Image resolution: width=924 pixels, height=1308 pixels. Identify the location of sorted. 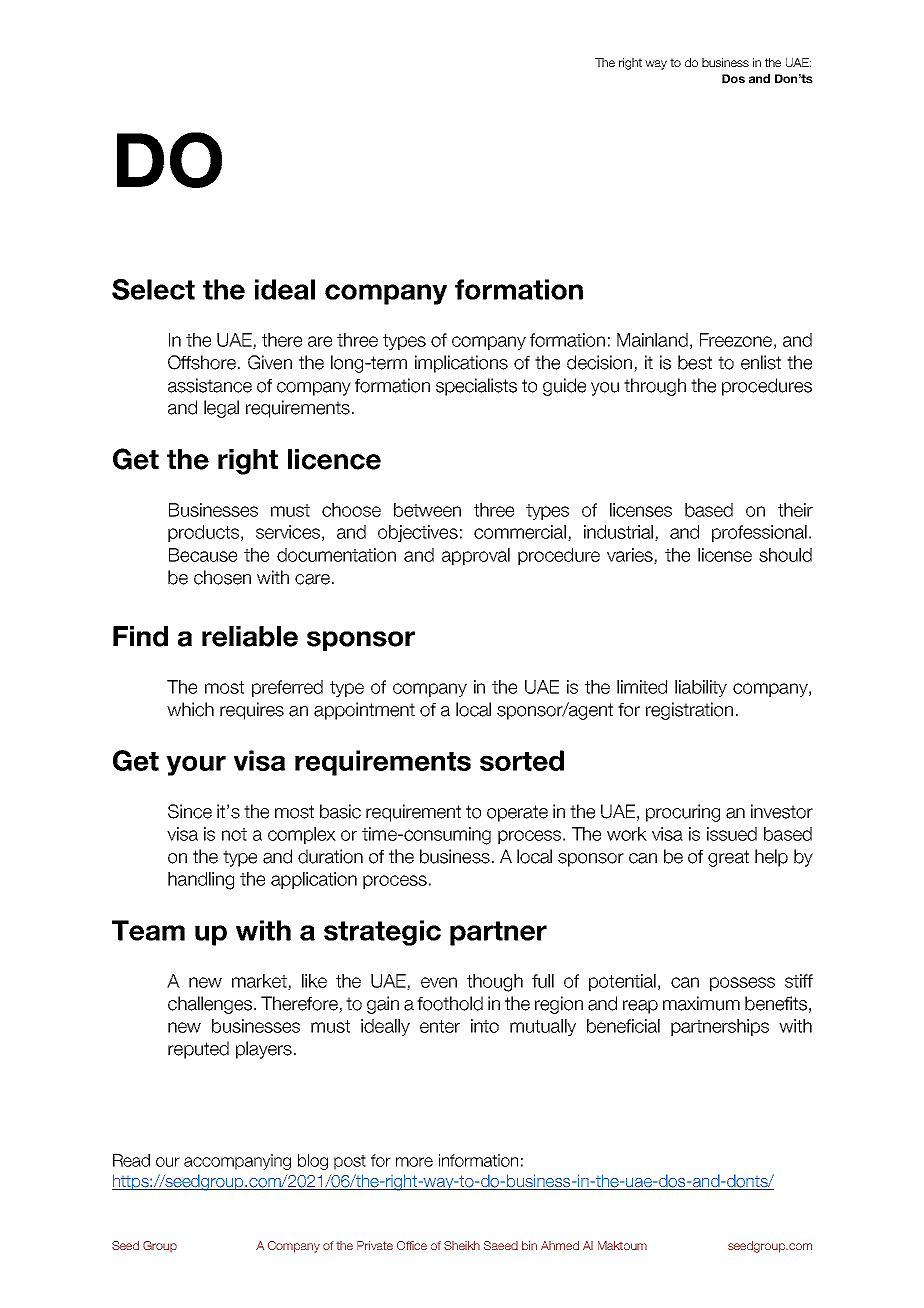
(522, 760).
